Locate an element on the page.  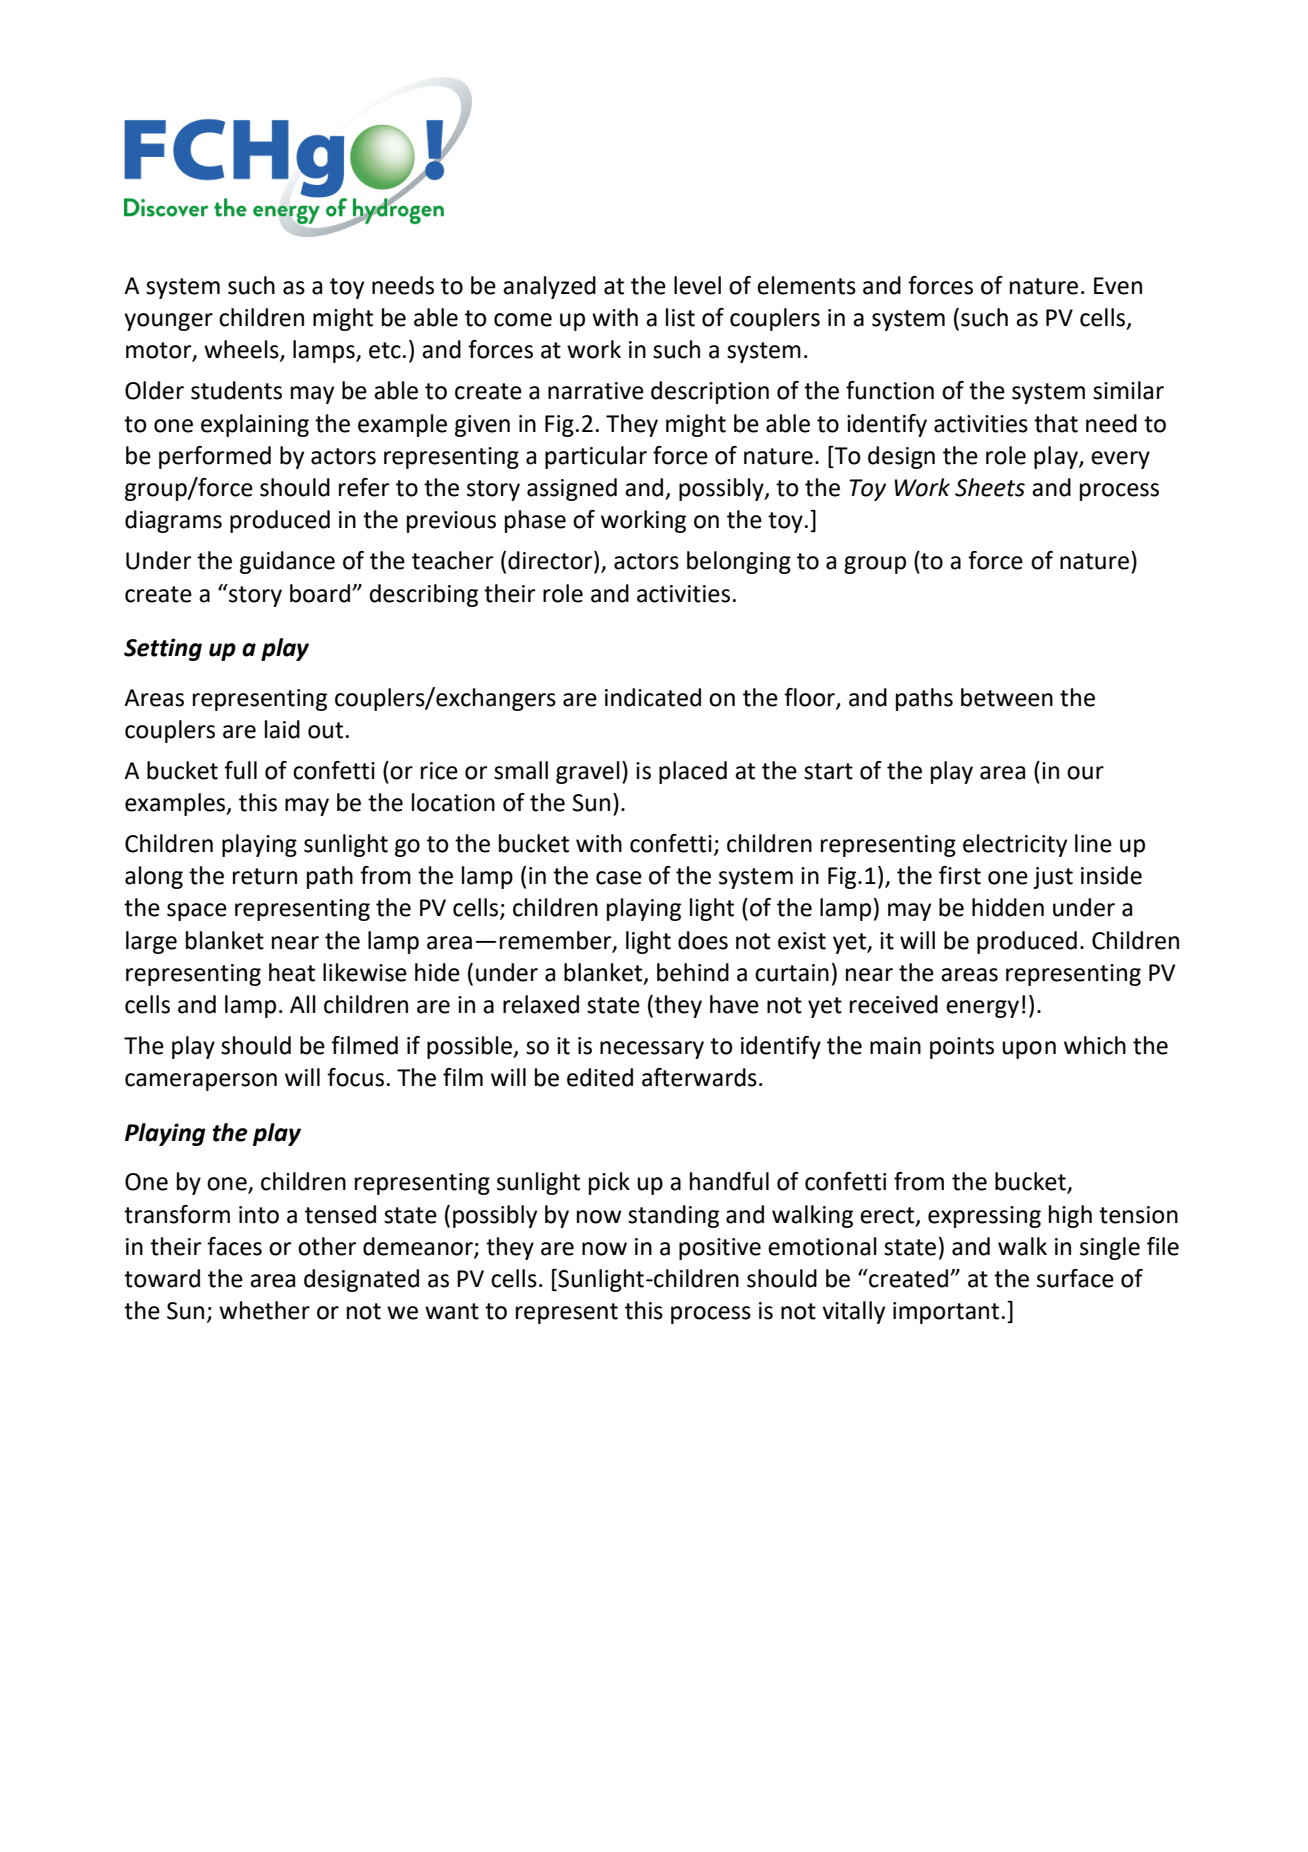
necessary is located at coordinates (652, 1050).
